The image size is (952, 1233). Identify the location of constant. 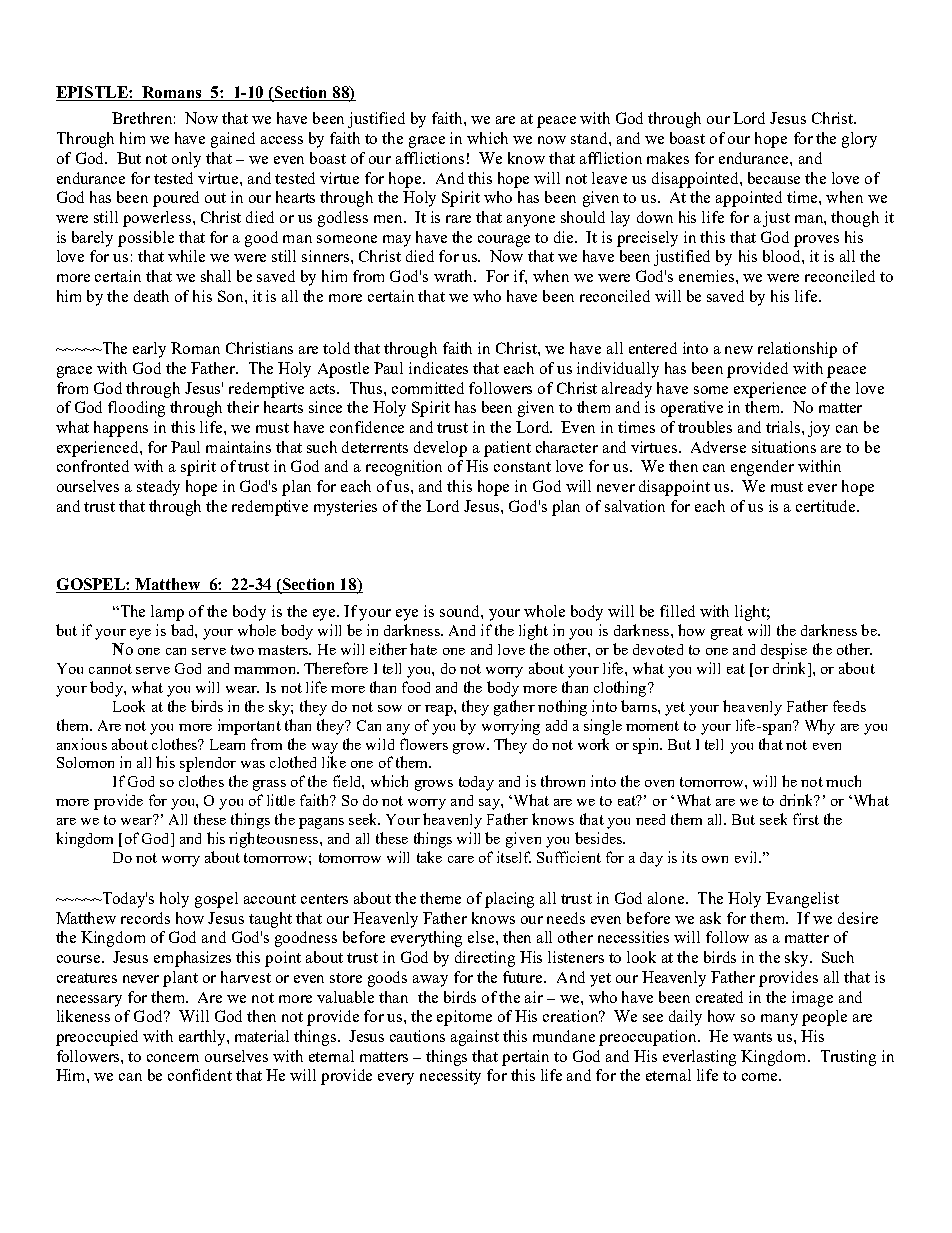
(522, 467).
